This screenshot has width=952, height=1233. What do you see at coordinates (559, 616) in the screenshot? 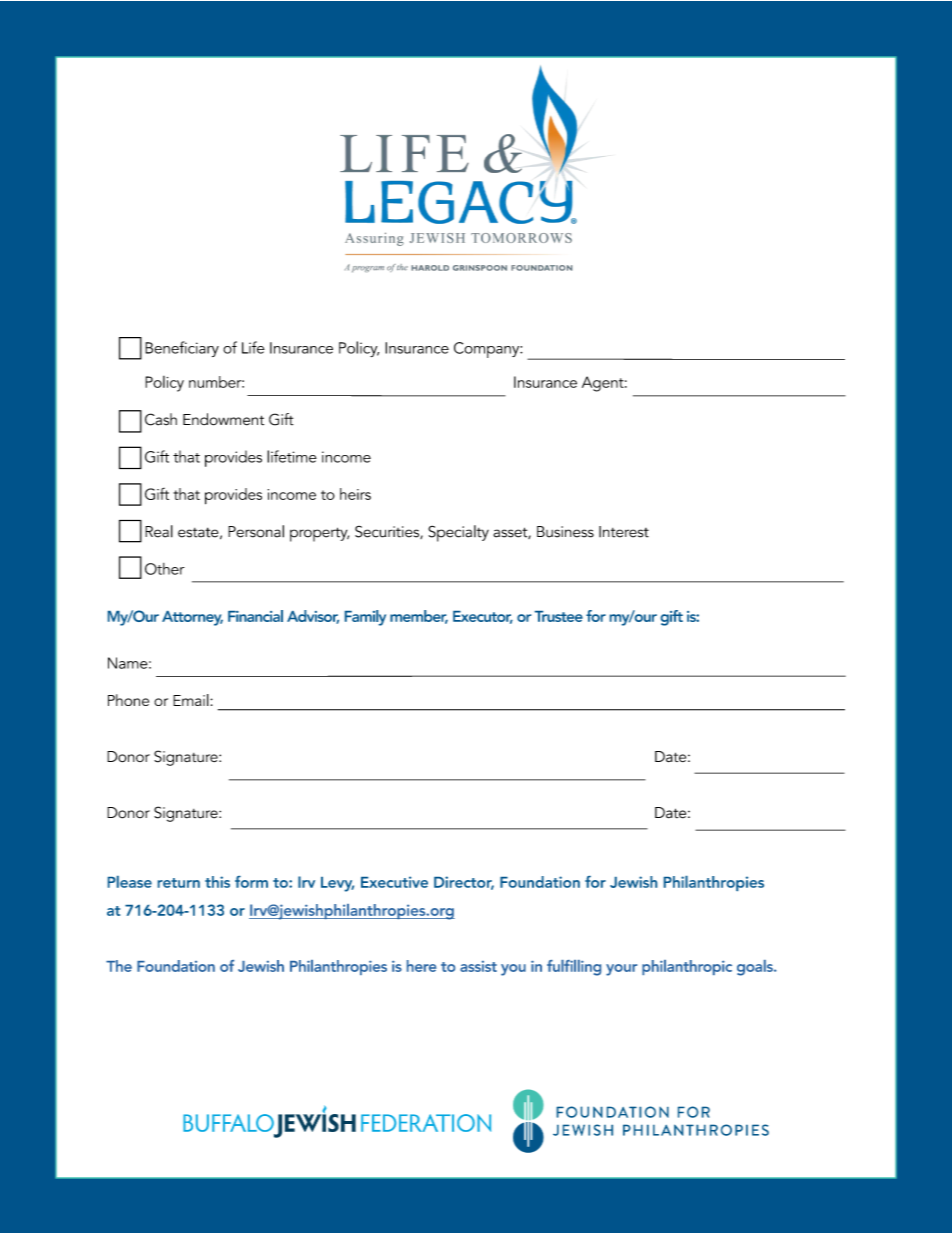
I see `Trustee` at bounding box center [559, 616].
